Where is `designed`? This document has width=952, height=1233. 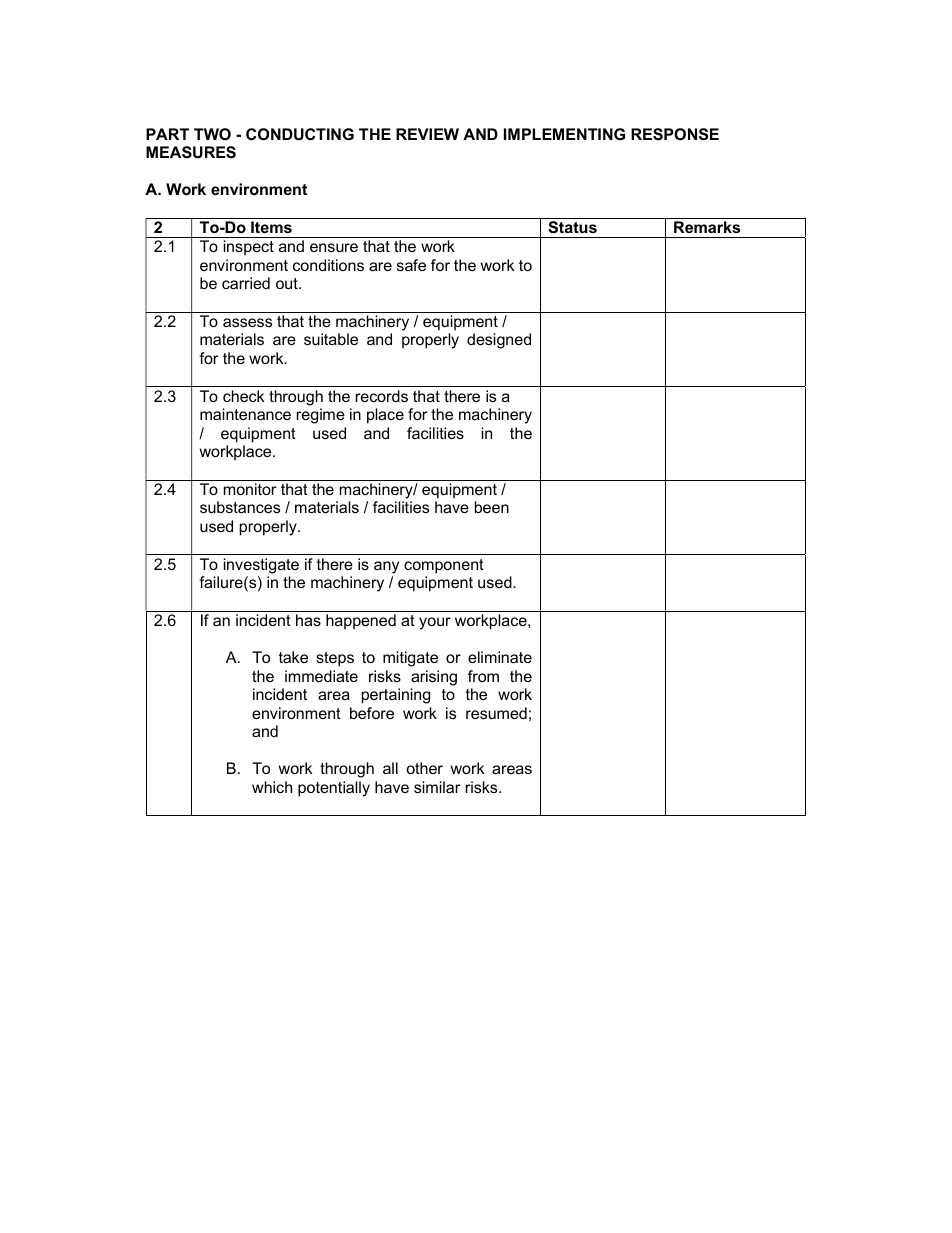 designed is located at coordinates (499, 341).
